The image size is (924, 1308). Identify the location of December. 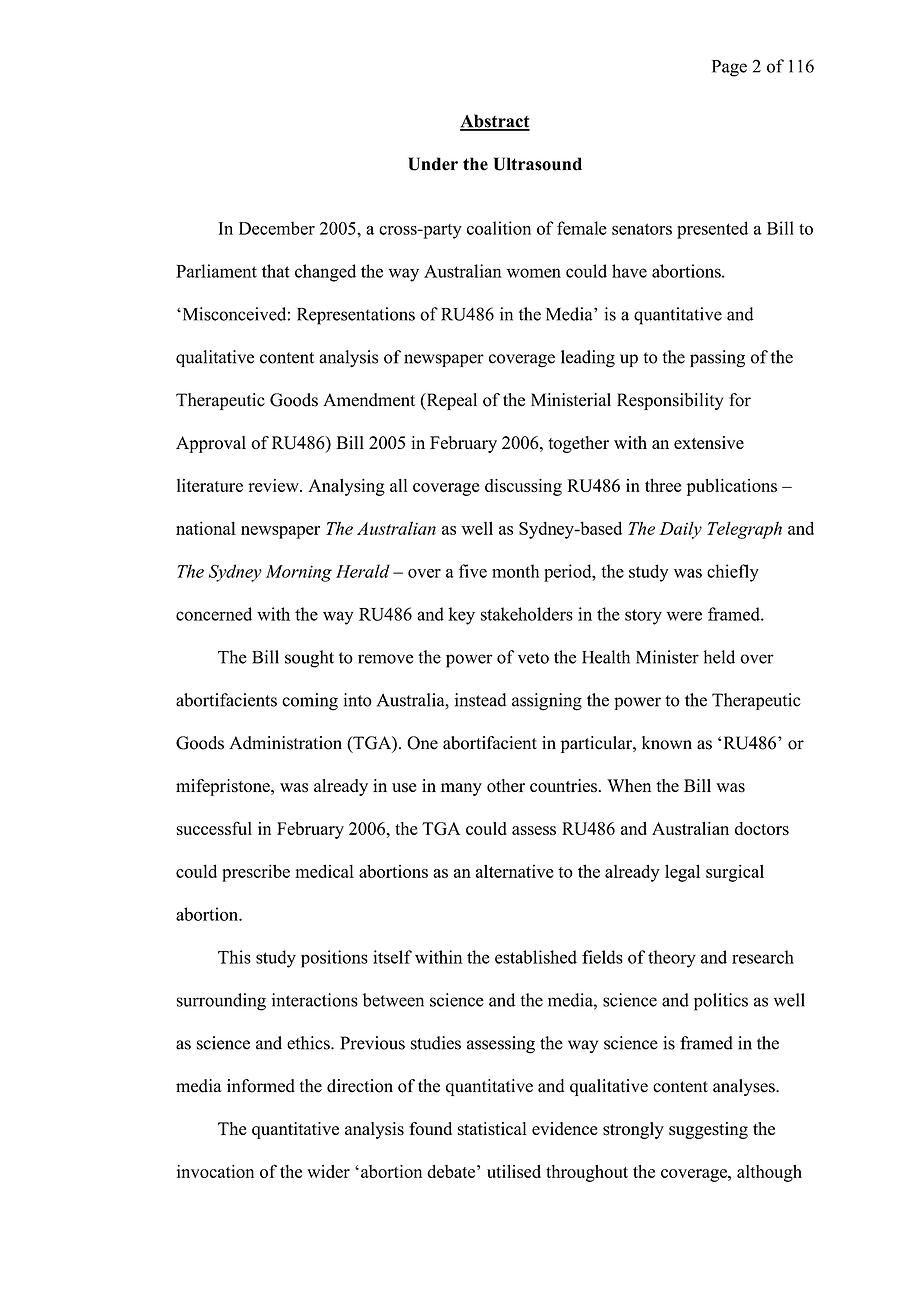
(277, 228).
